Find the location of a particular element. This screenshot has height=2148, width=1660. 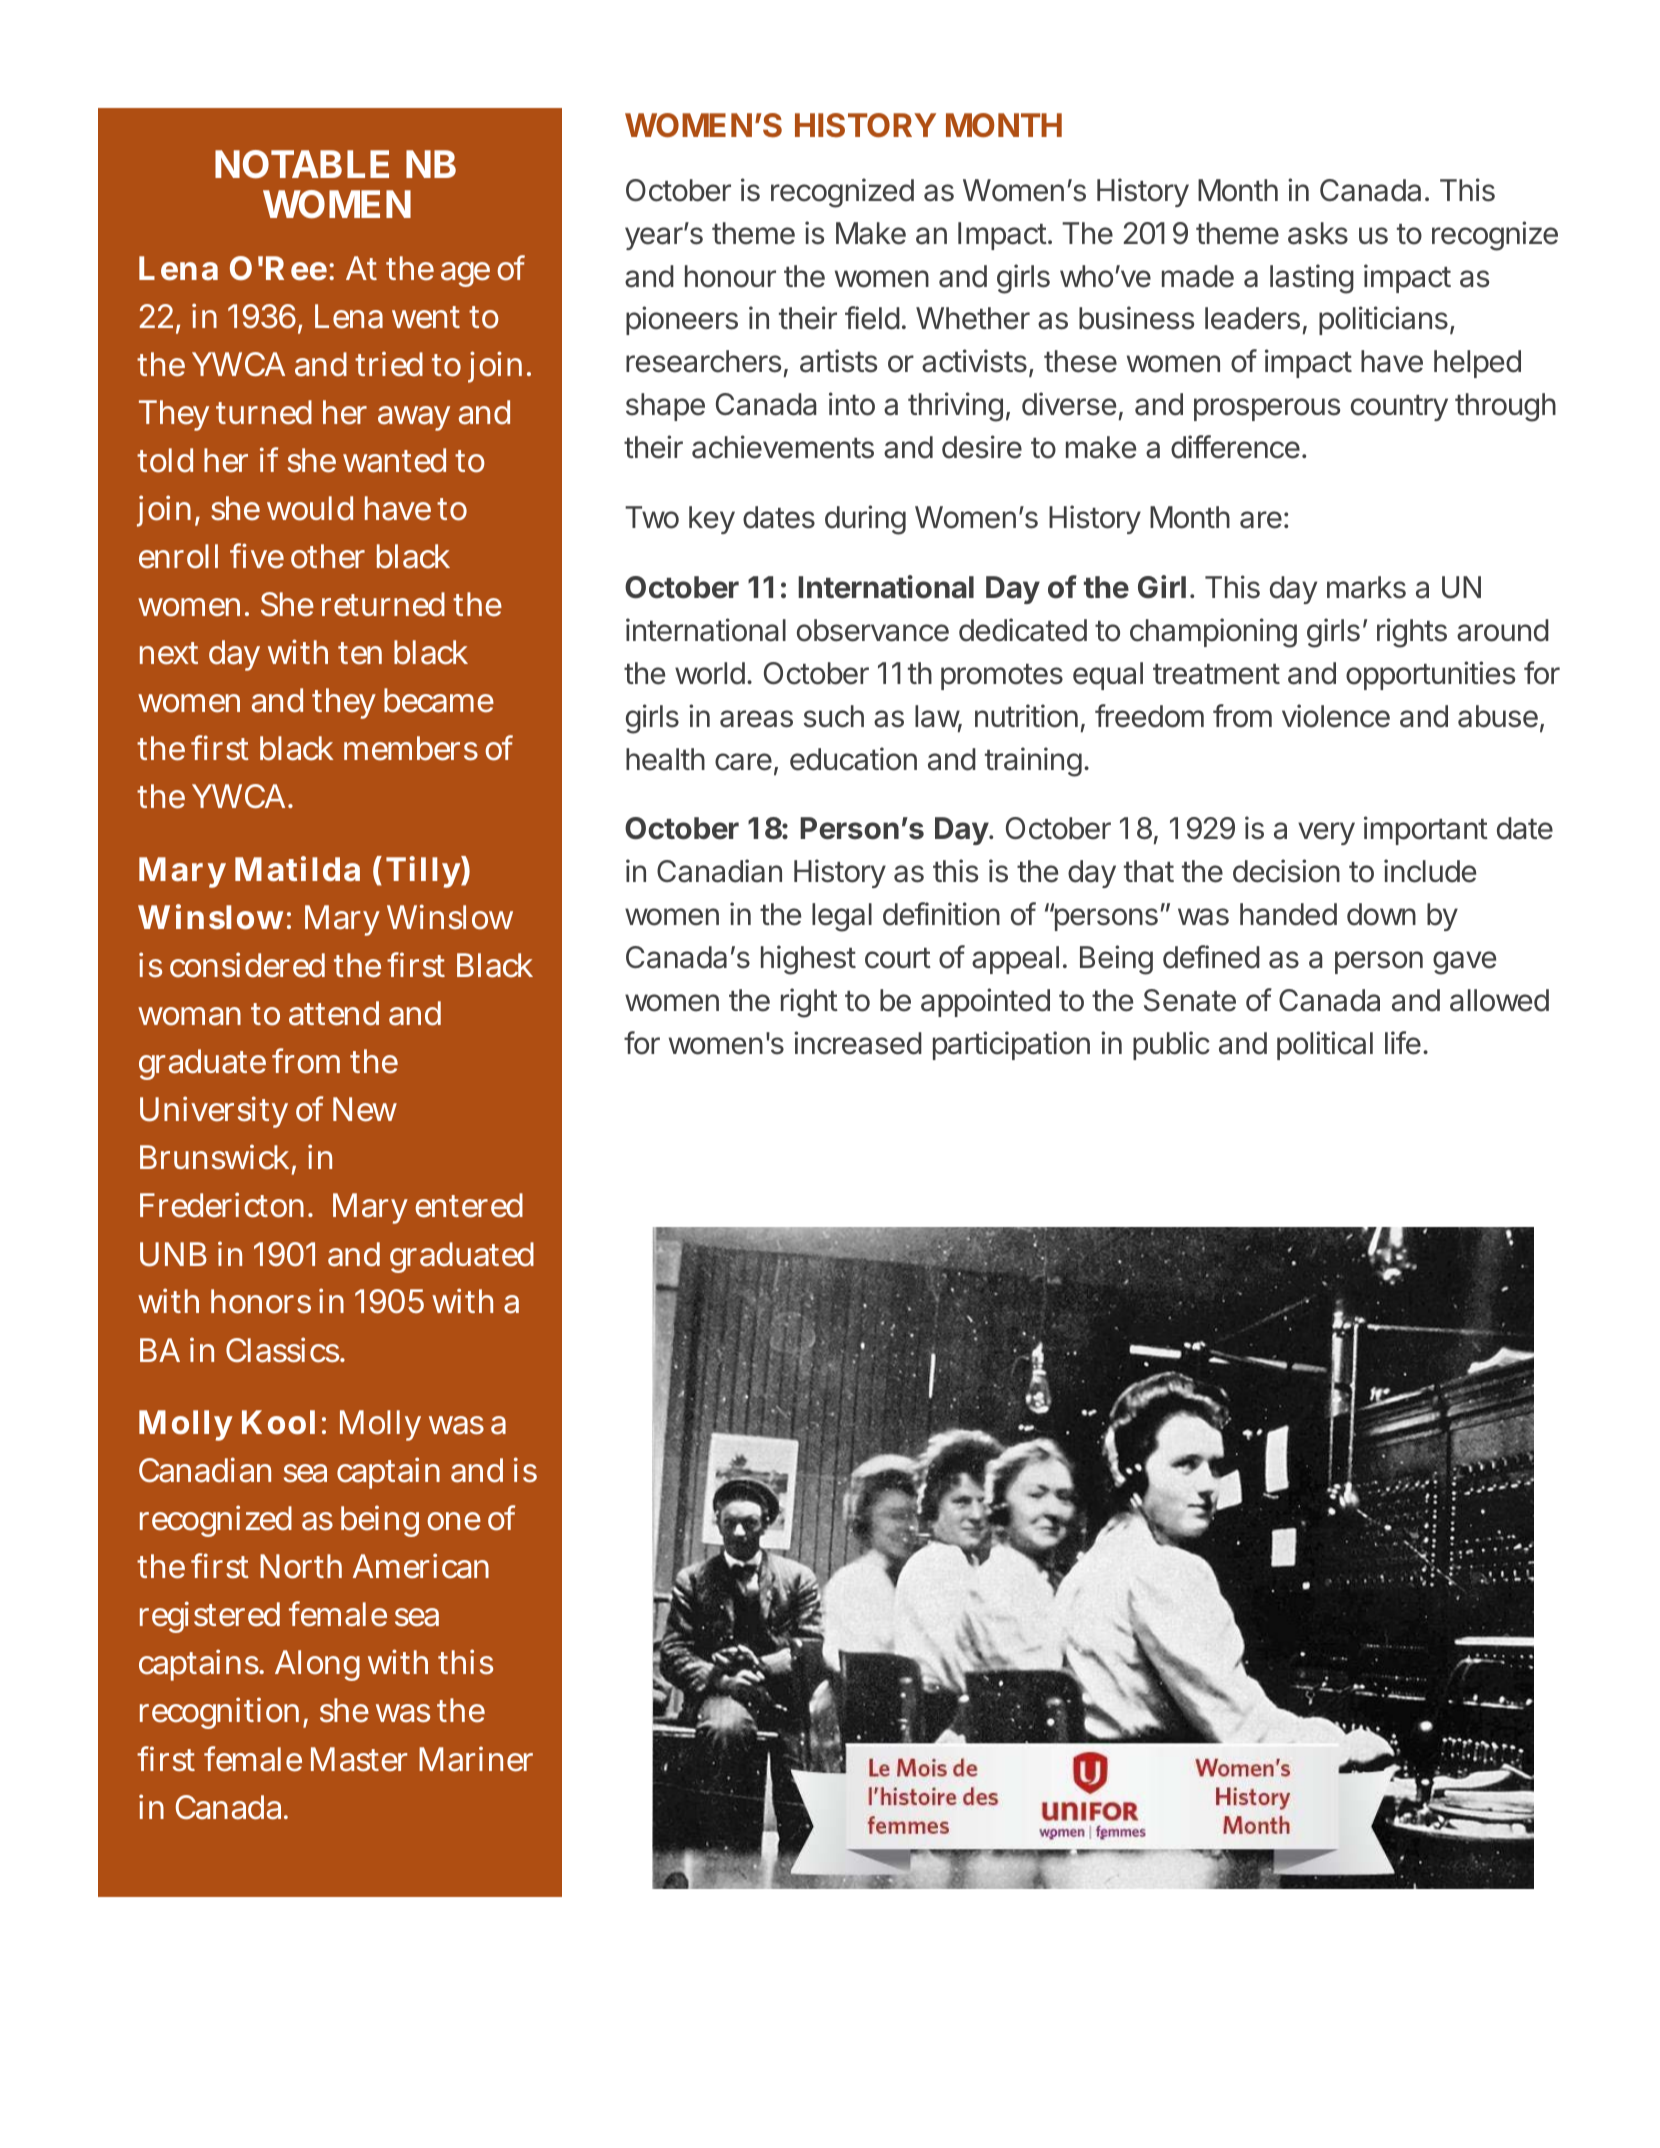

next is located at coordinates (169, 653).
